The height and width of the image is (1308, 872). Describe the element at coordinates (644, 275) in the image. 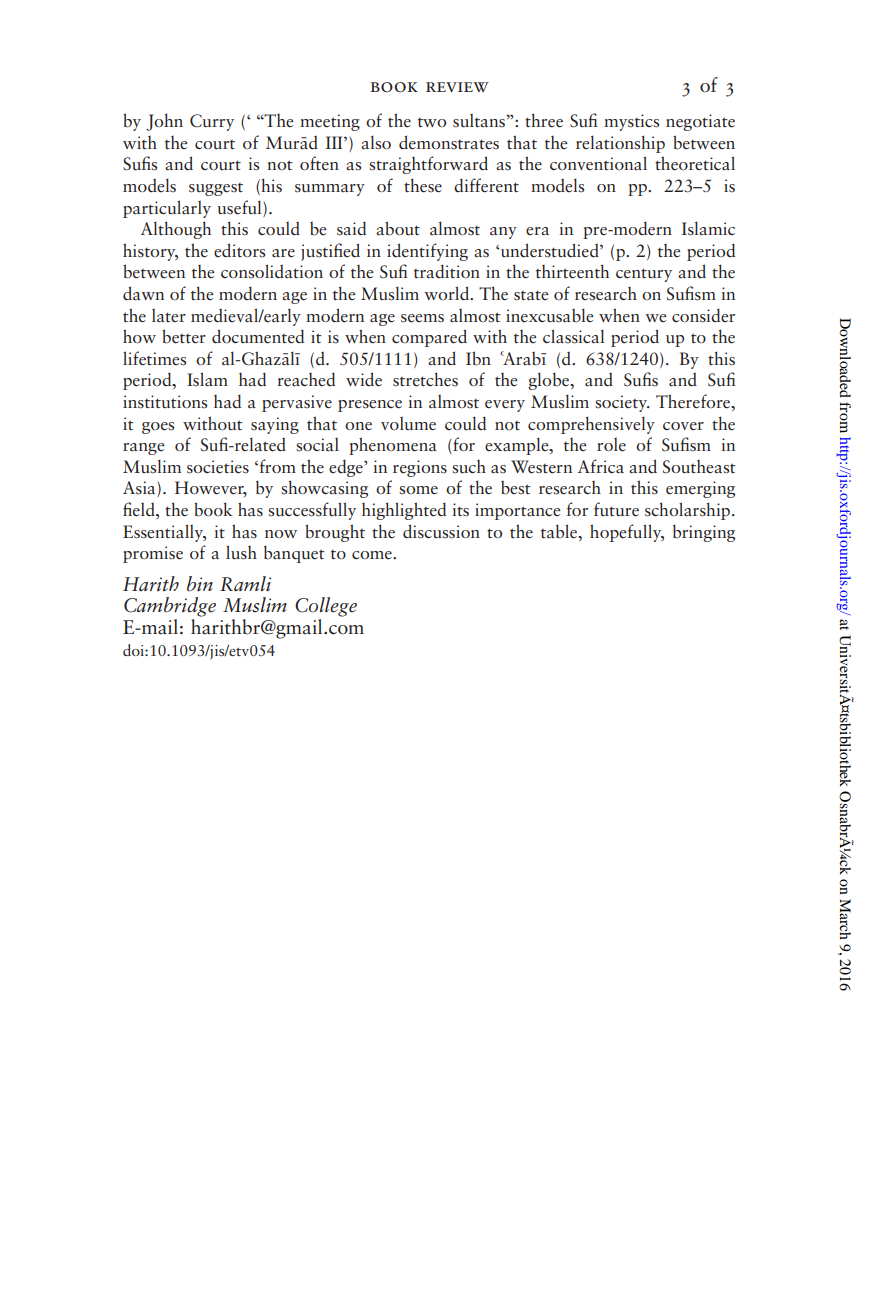

I see `century` at that location.
